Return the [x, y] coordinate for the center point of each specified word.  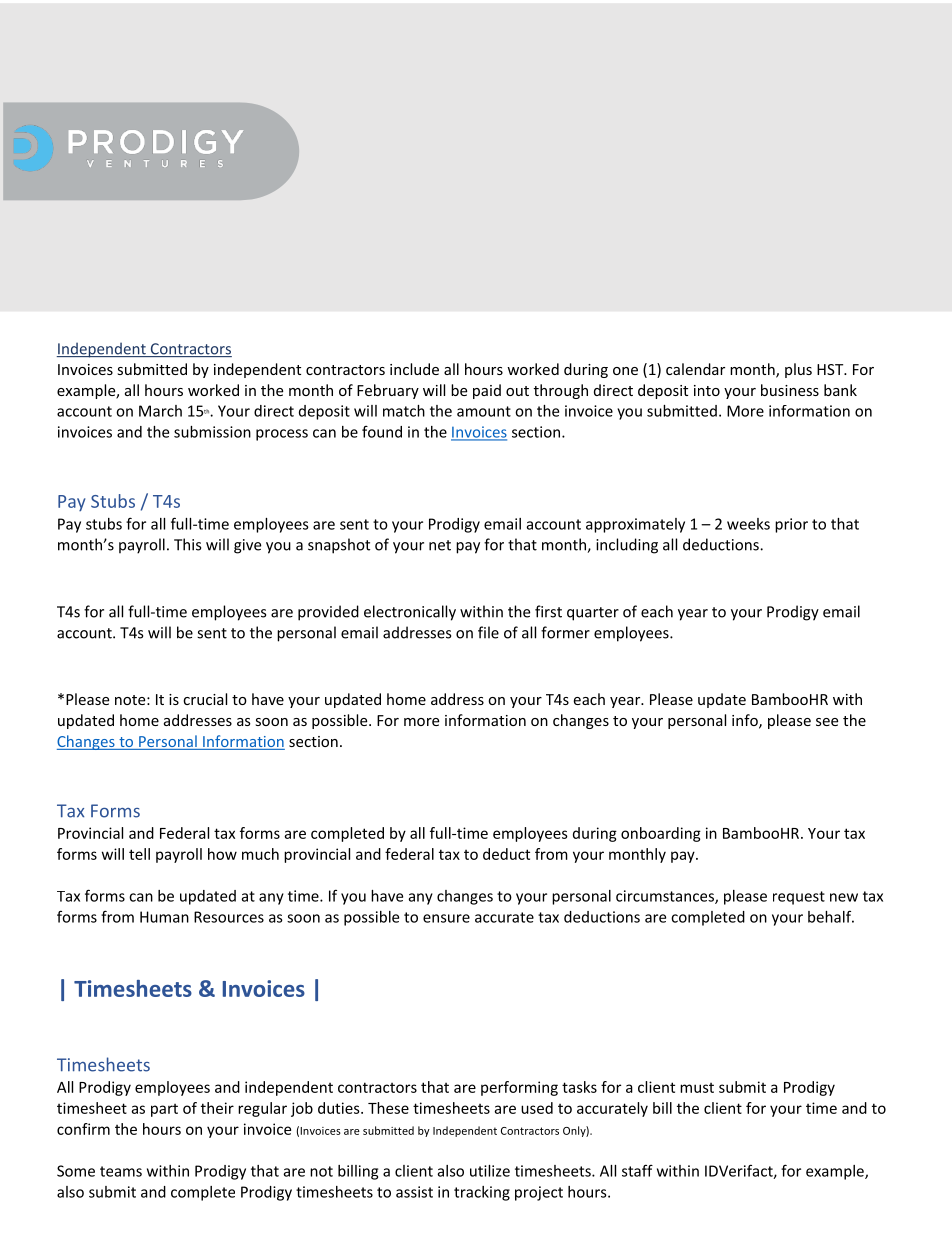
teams [121, 1171]
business [790, 390]
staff [637, 1170]
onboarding [661, 834]
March [160, 411]
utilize [490, 1171]
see [827, 722]
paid [487, 391]
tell [139, 854]
